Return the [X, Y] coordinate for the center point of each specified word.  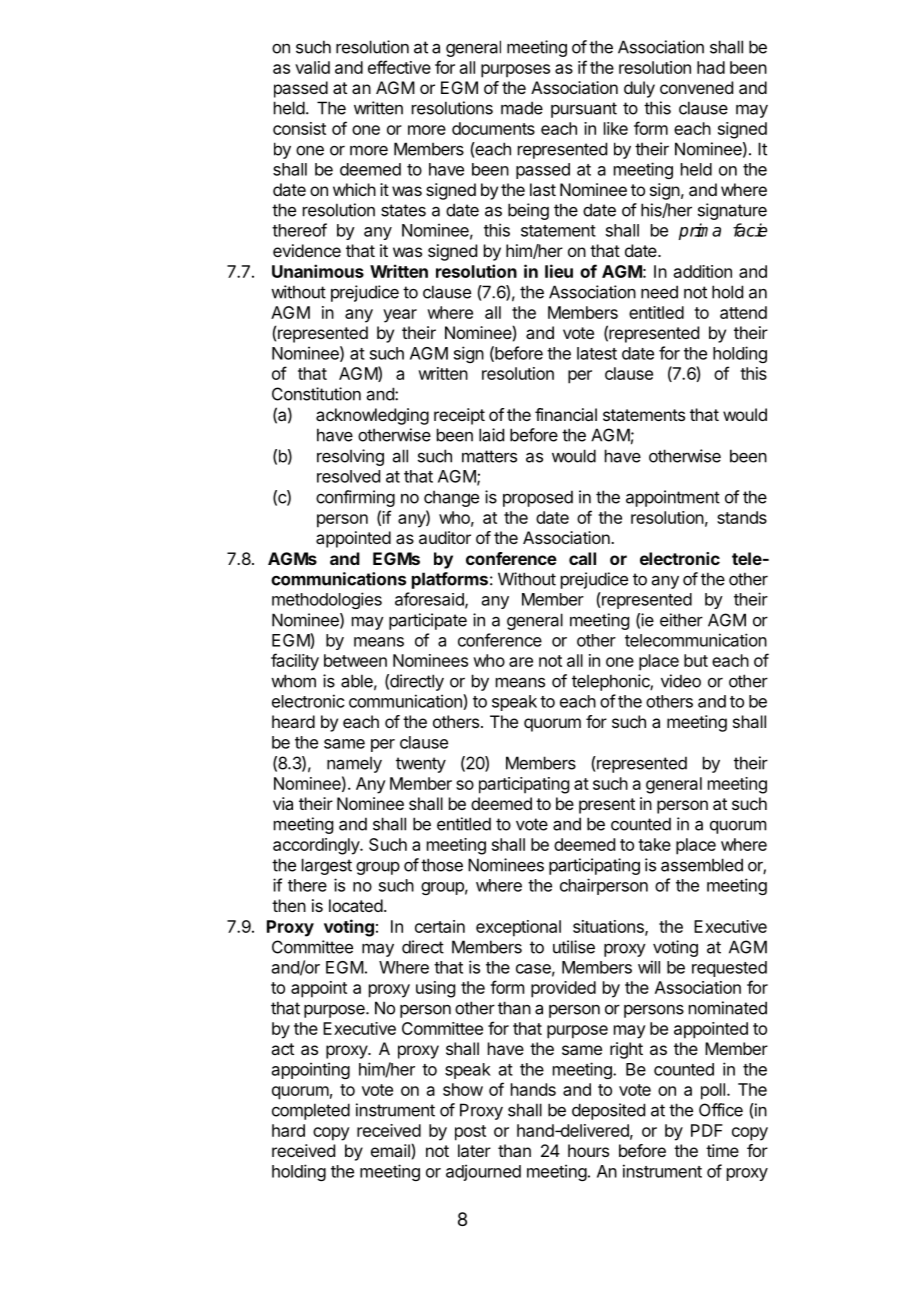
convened [696, 87]
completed [311, 1111]
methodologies [327, 600]
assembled [702, 865]
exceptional [518, 928]
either [681, 620]
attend [743, 312]
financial [566, 414]
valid [312, 67]
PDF [707, 1130]
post [470, 1133]
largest [327, 866]
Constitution [316, 394]
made [522, 108]
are [521, 662]
